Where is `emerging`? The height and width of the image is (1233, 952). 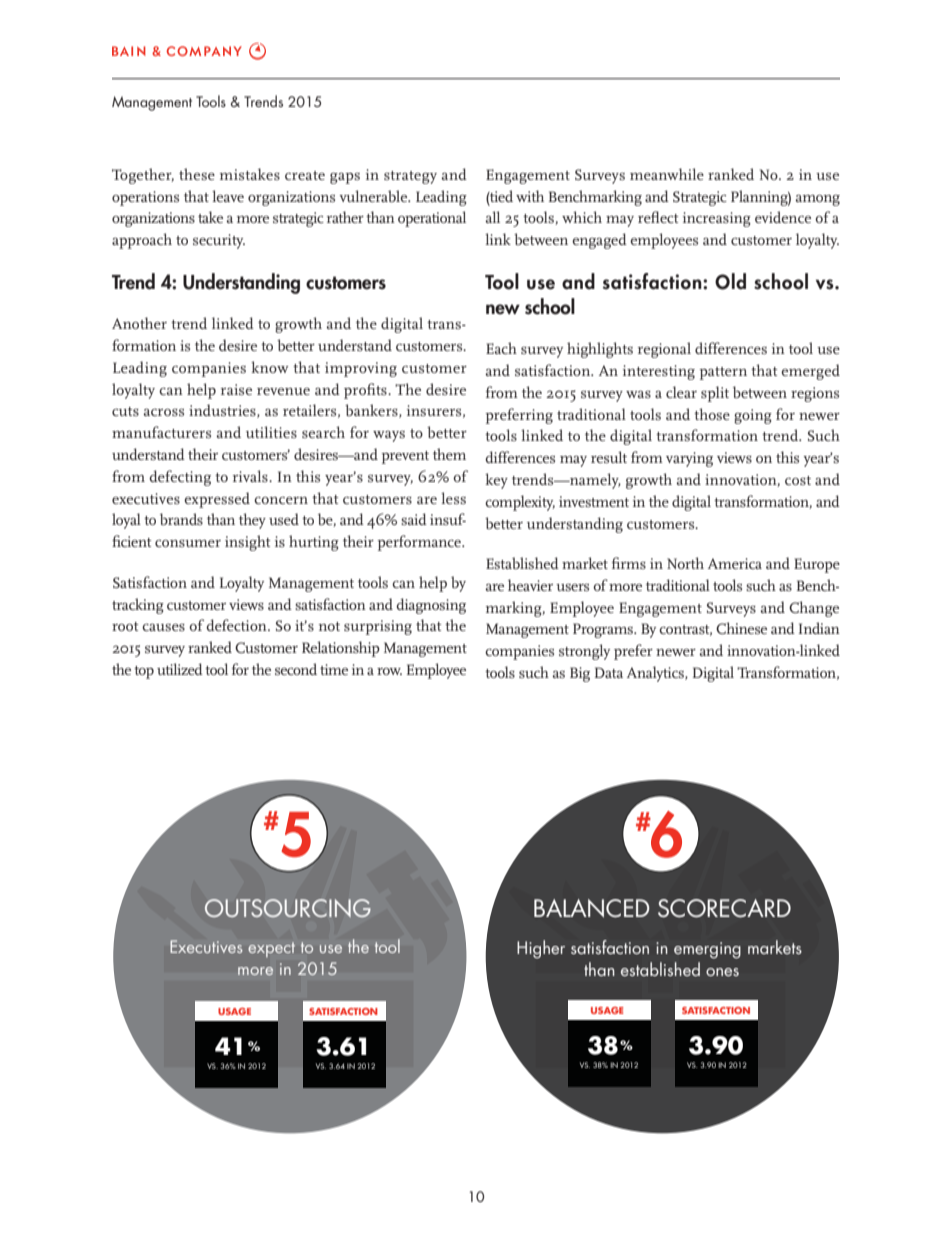 emerging is located at coordinates (707, 950).
